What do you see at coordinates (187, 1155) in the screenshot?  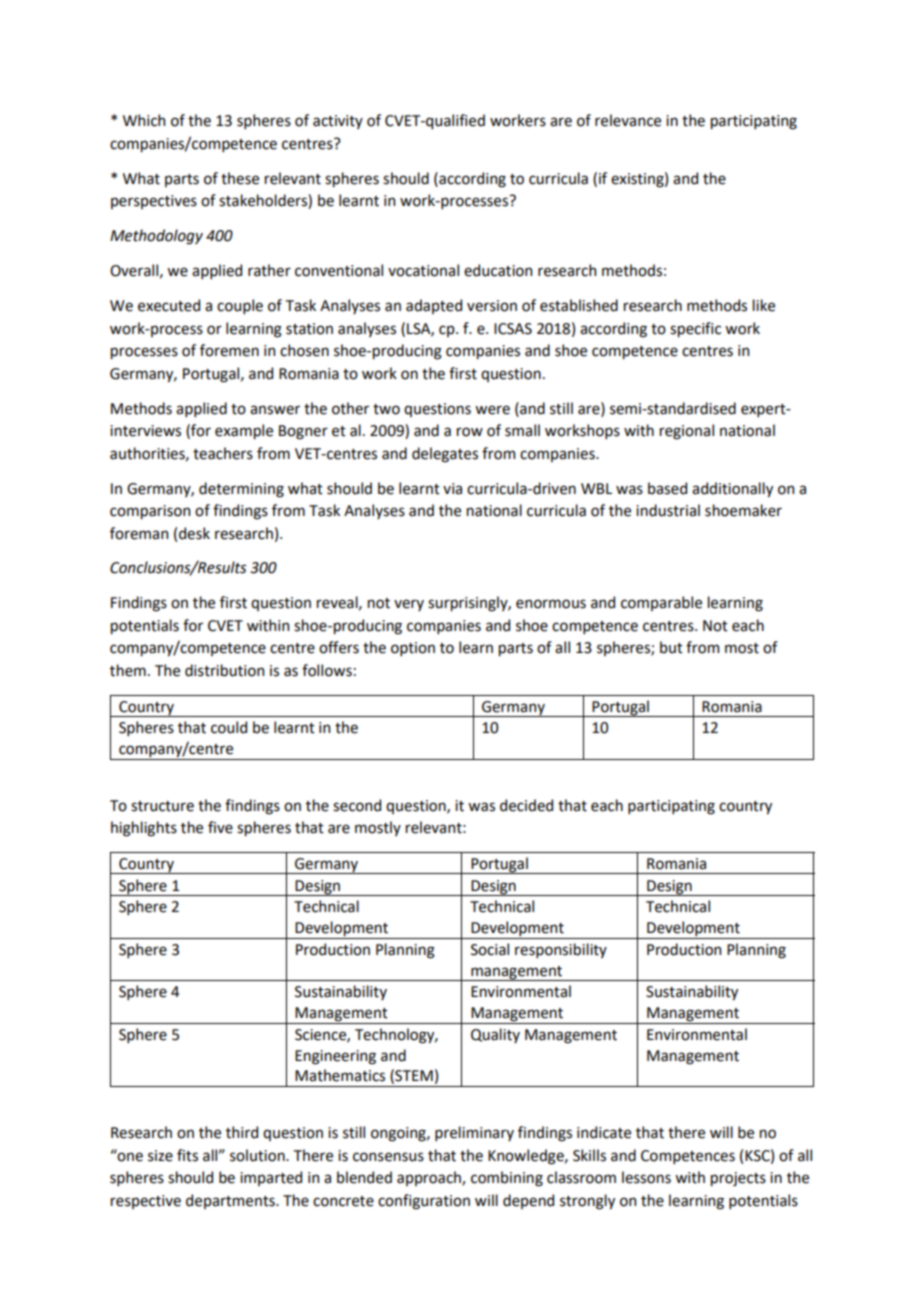 I see `fits` at bounding box center [187, 1155].
